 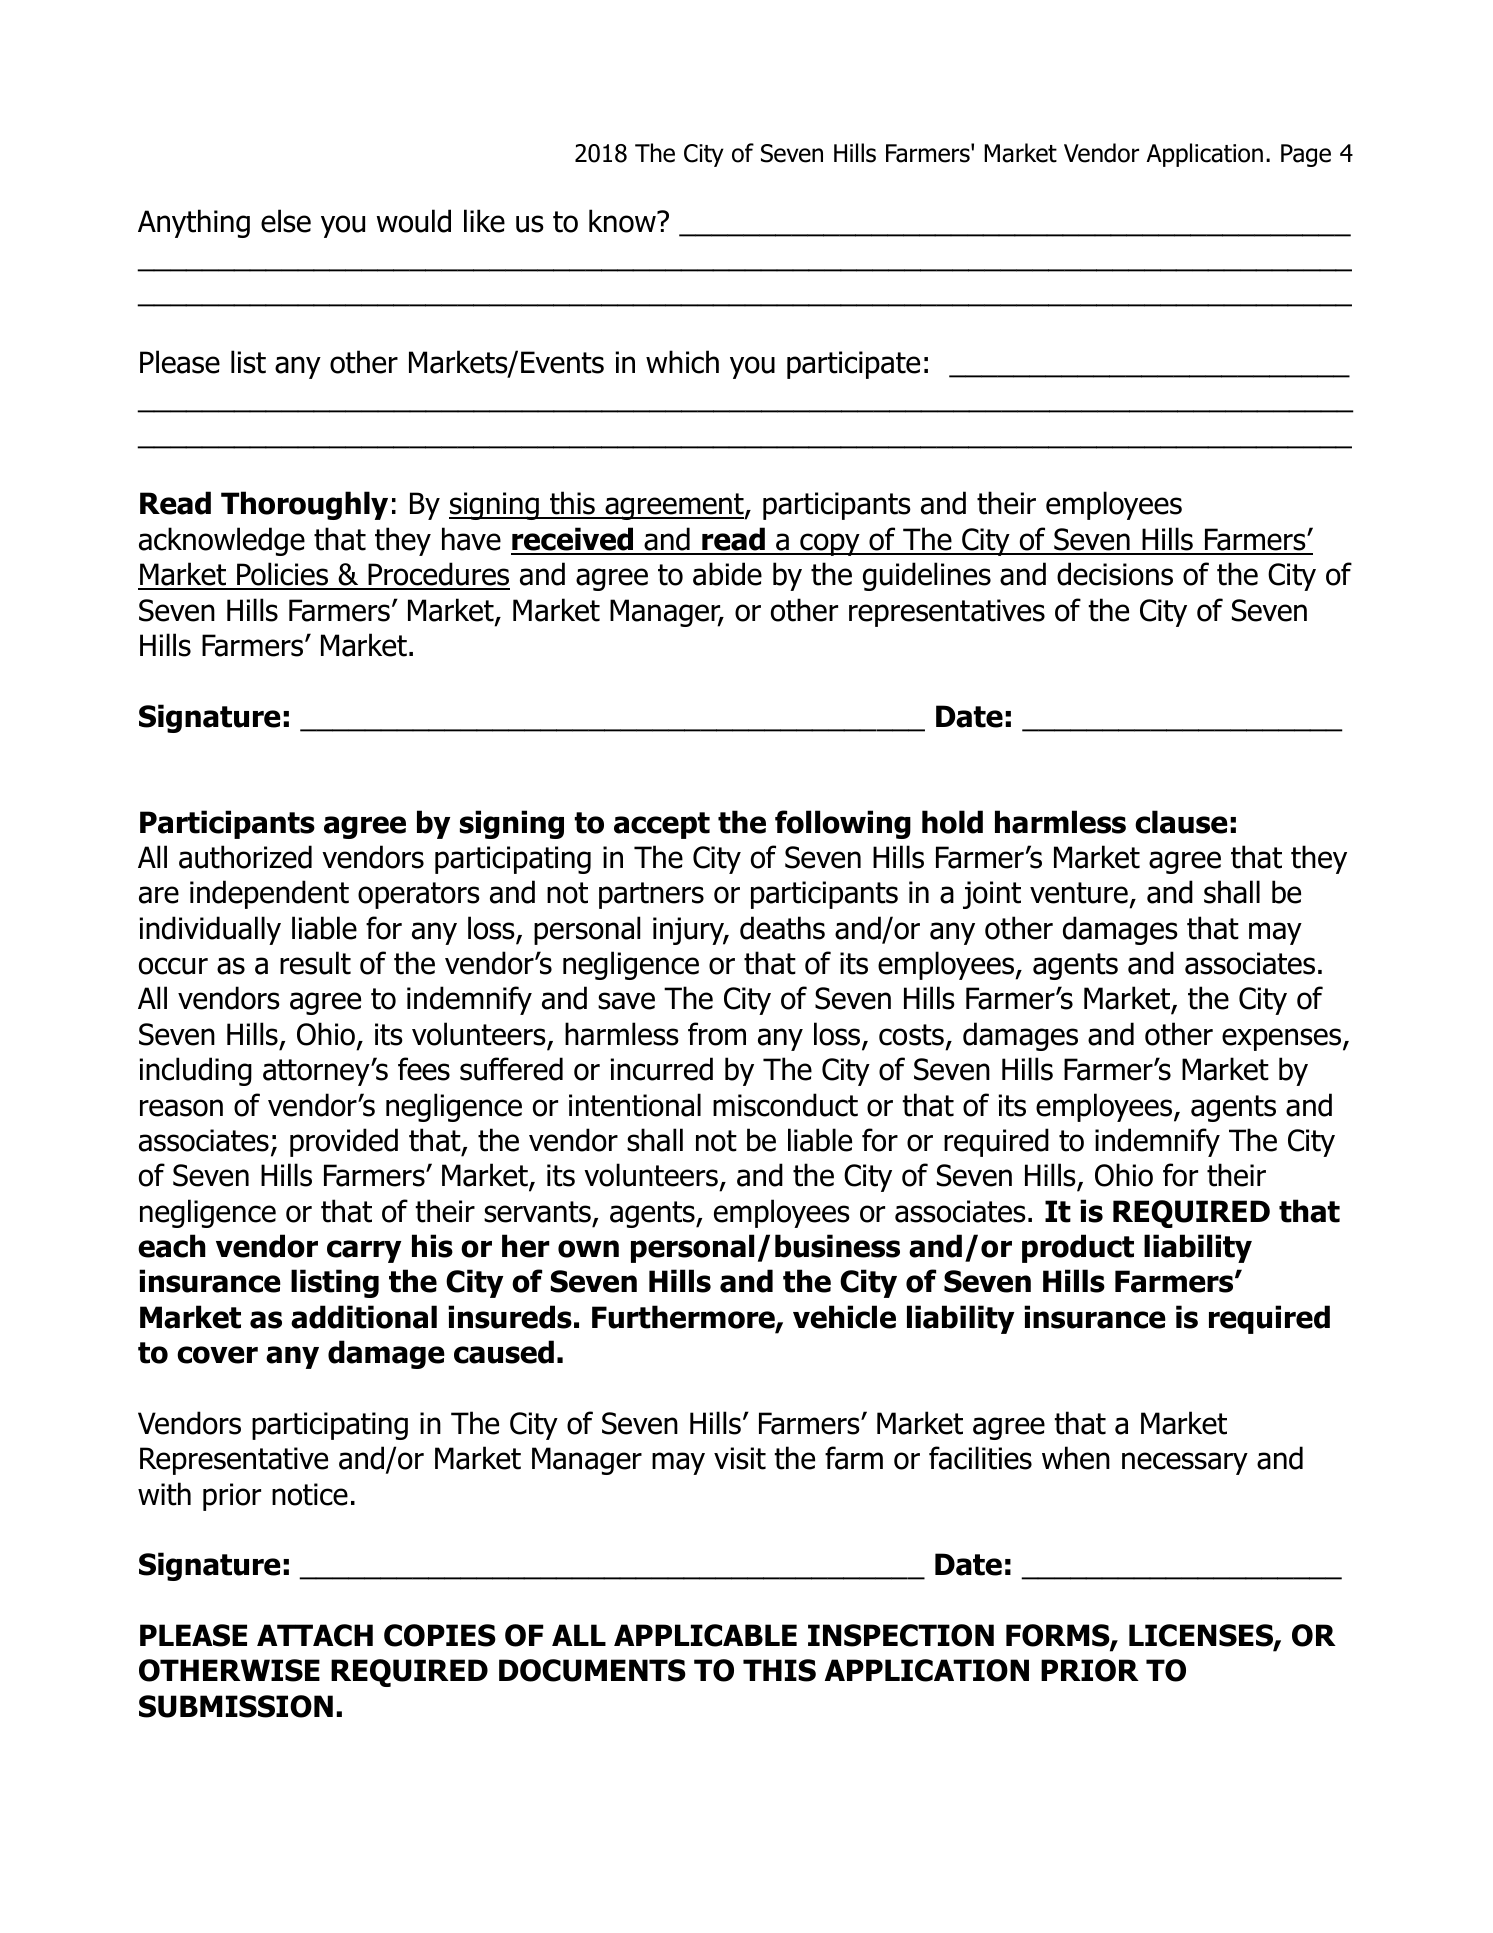 I want to click on which, so click(x=682, y=362).
